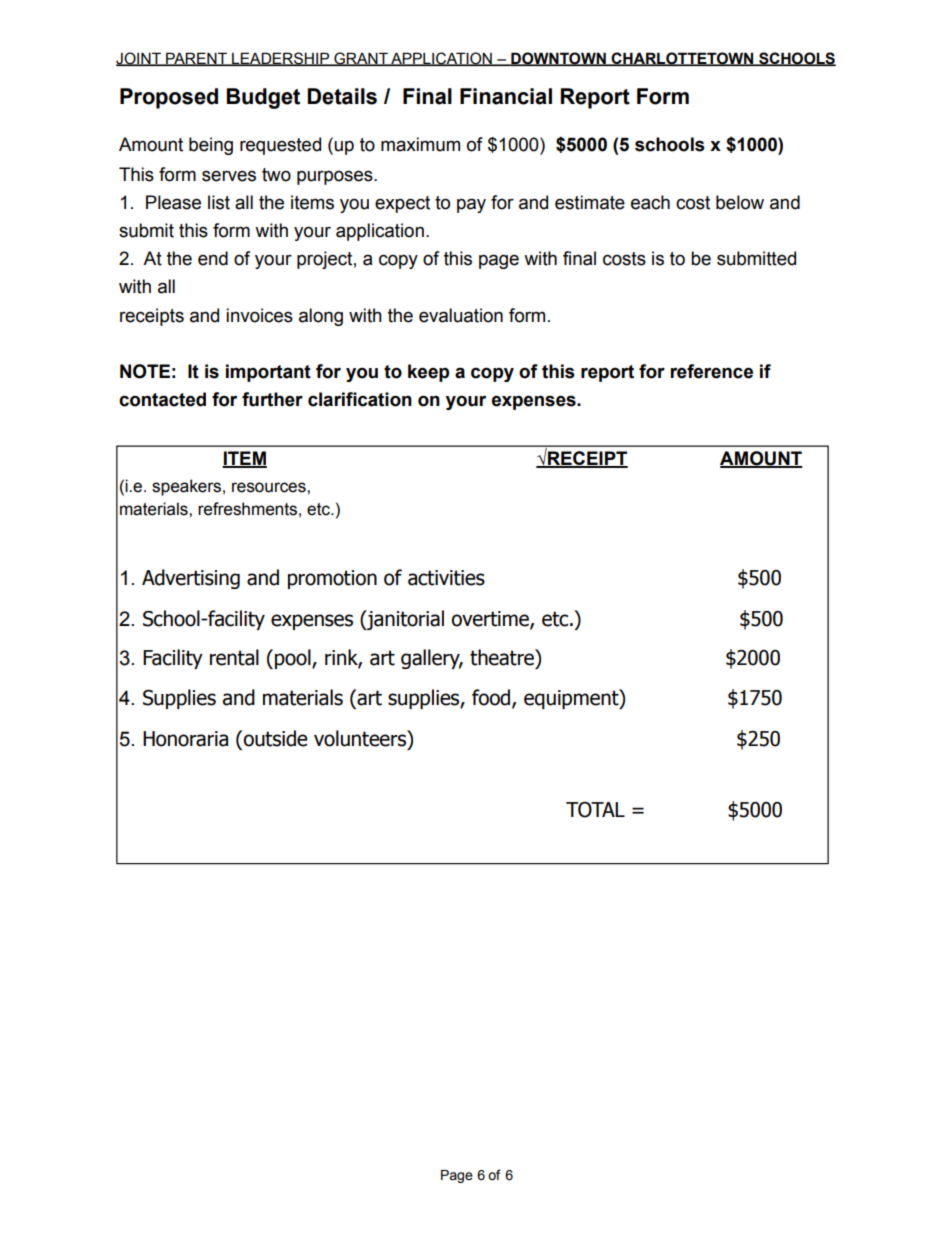 Image resolution: width=952 pixels, height=1233 pixels. I want to click on outside, so click(274, 738).
